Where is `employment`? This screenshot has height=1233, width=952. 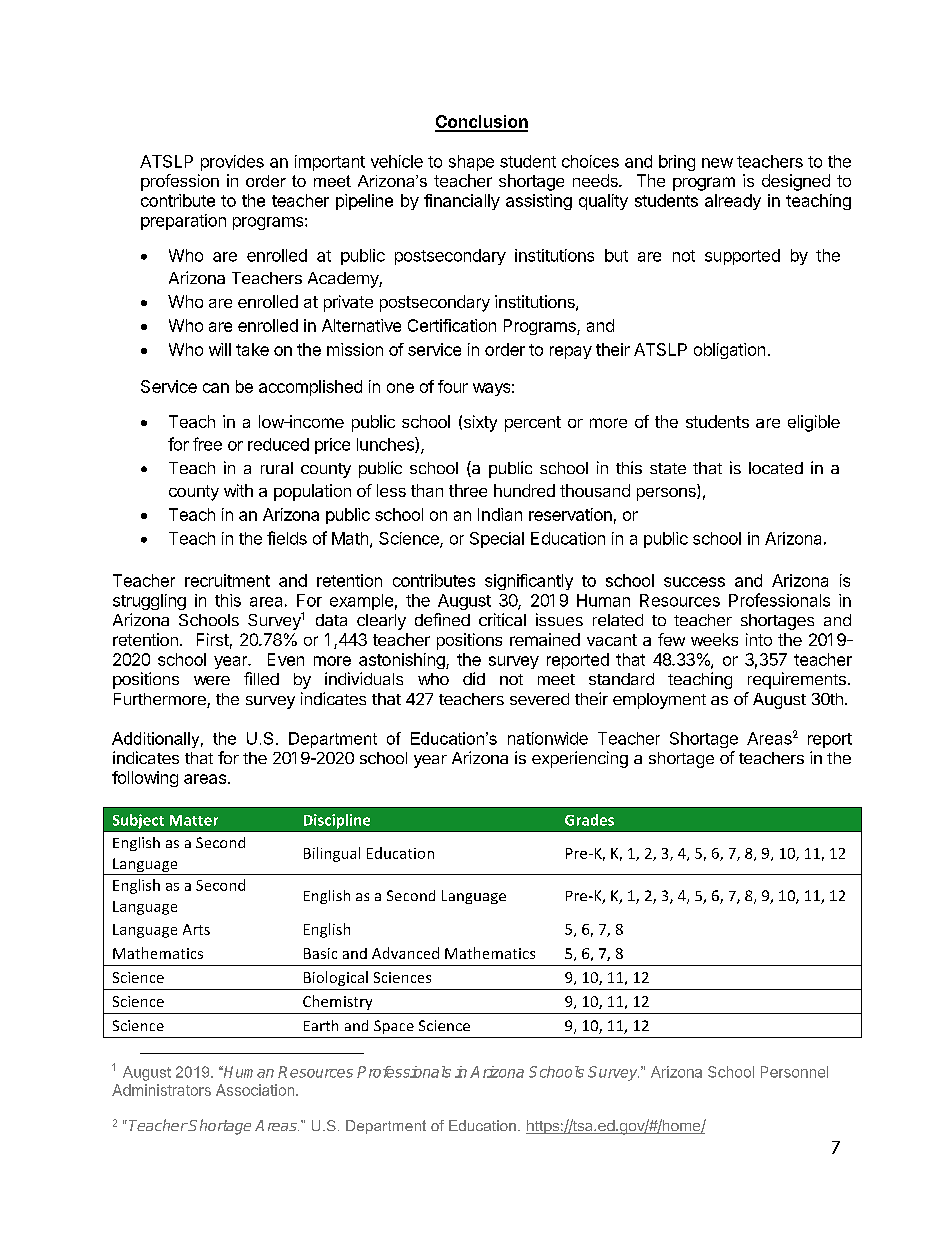 employment is located at coordinates (659, 701).
